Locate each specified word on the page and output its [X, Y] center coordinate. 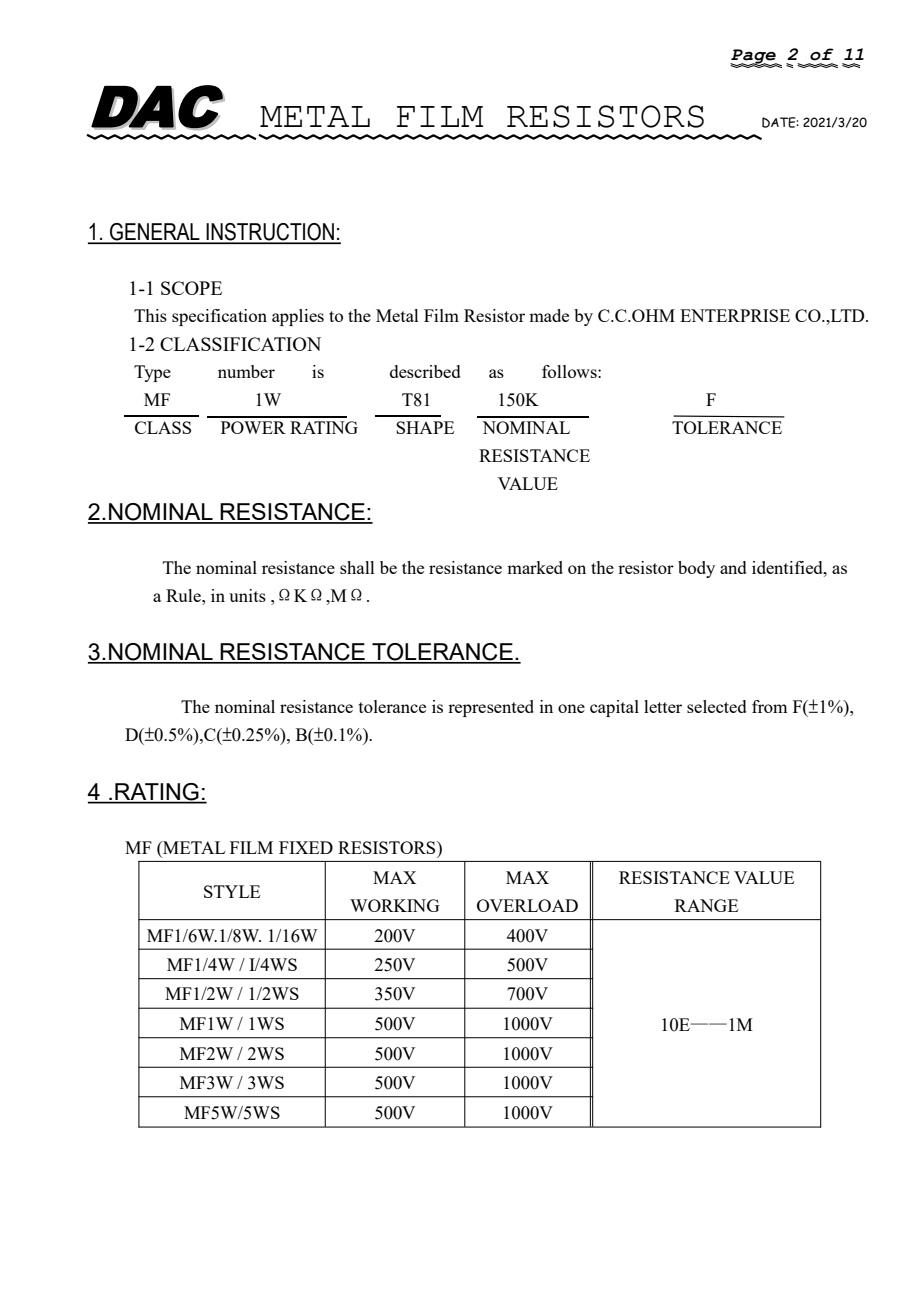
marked [535, 567]
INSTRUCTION [270, 233]
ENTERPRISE [735, 315]
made [549, 315]
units [247, 595]
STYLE [232, 891]
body [696, 569]
